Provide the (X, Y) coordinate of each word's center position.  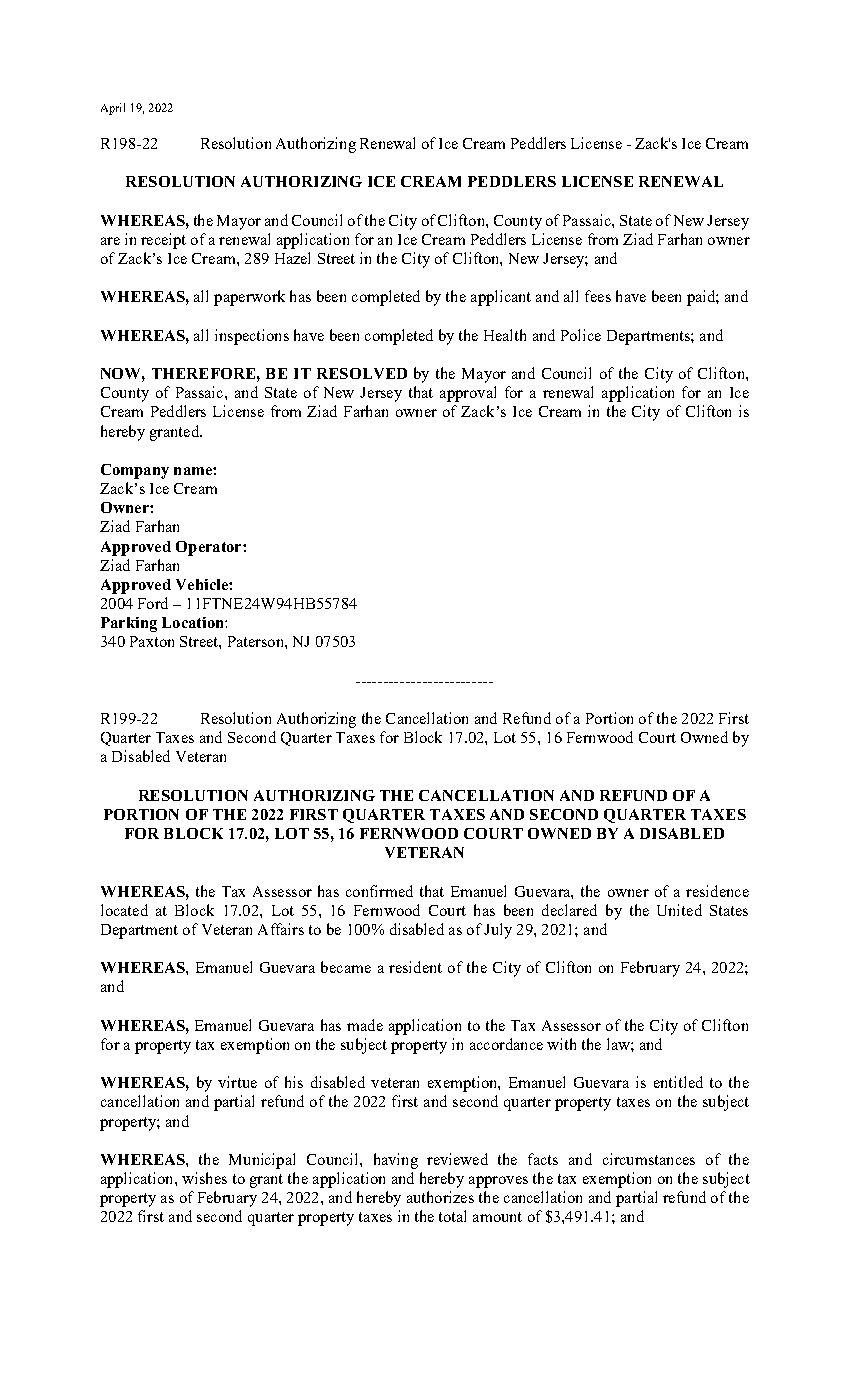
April (113, 109)
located (124, 910)
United (679, 910)
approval (468, 394)
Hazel (292, 258)
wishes (204, 1178)
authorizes (440, 1197)
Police (581, 335)
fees (598, 296)
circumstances (649, 1159)
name (194, 471)
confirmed (379, 891)
